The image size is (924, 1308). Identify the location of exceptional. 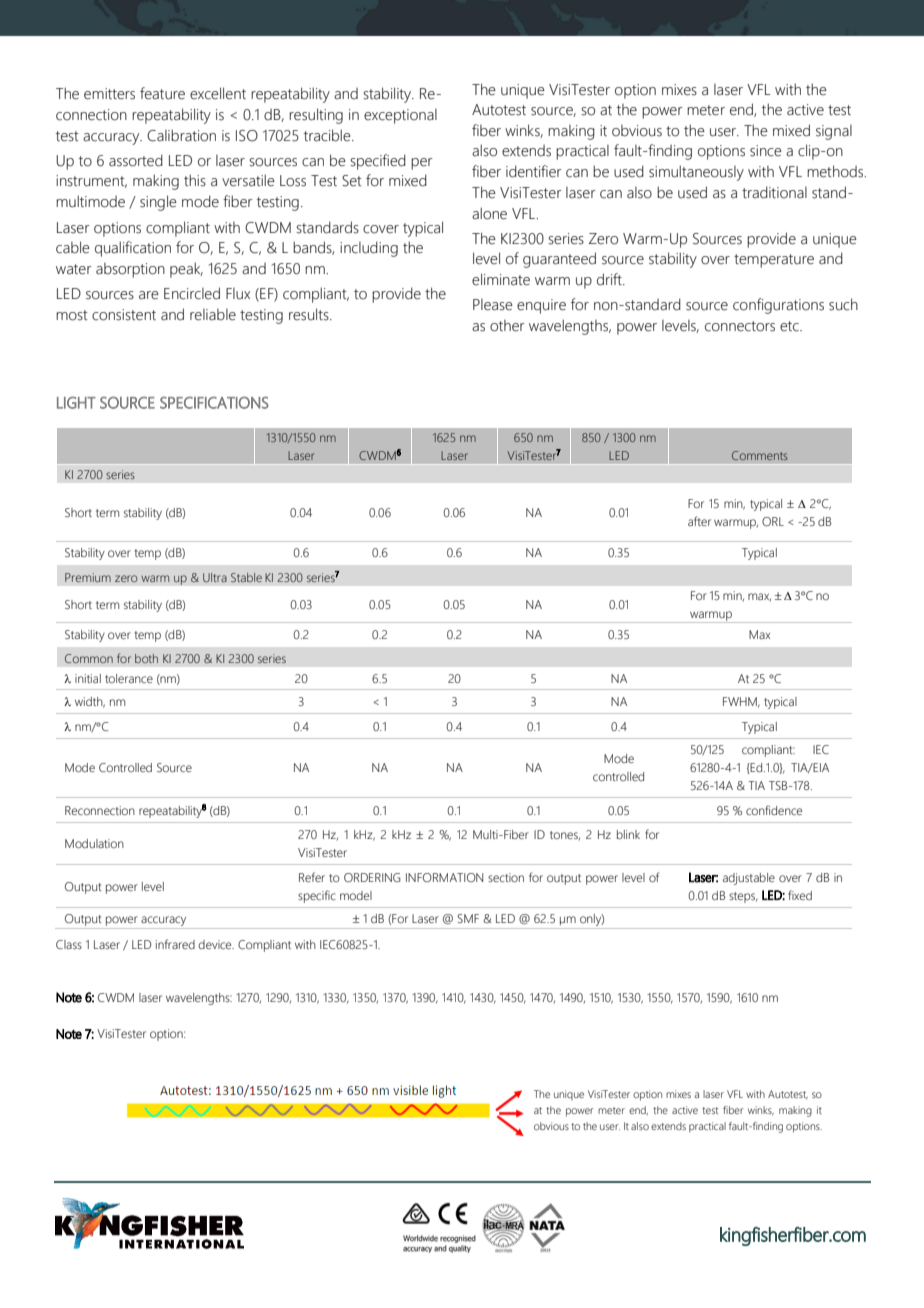
(400, 116).
